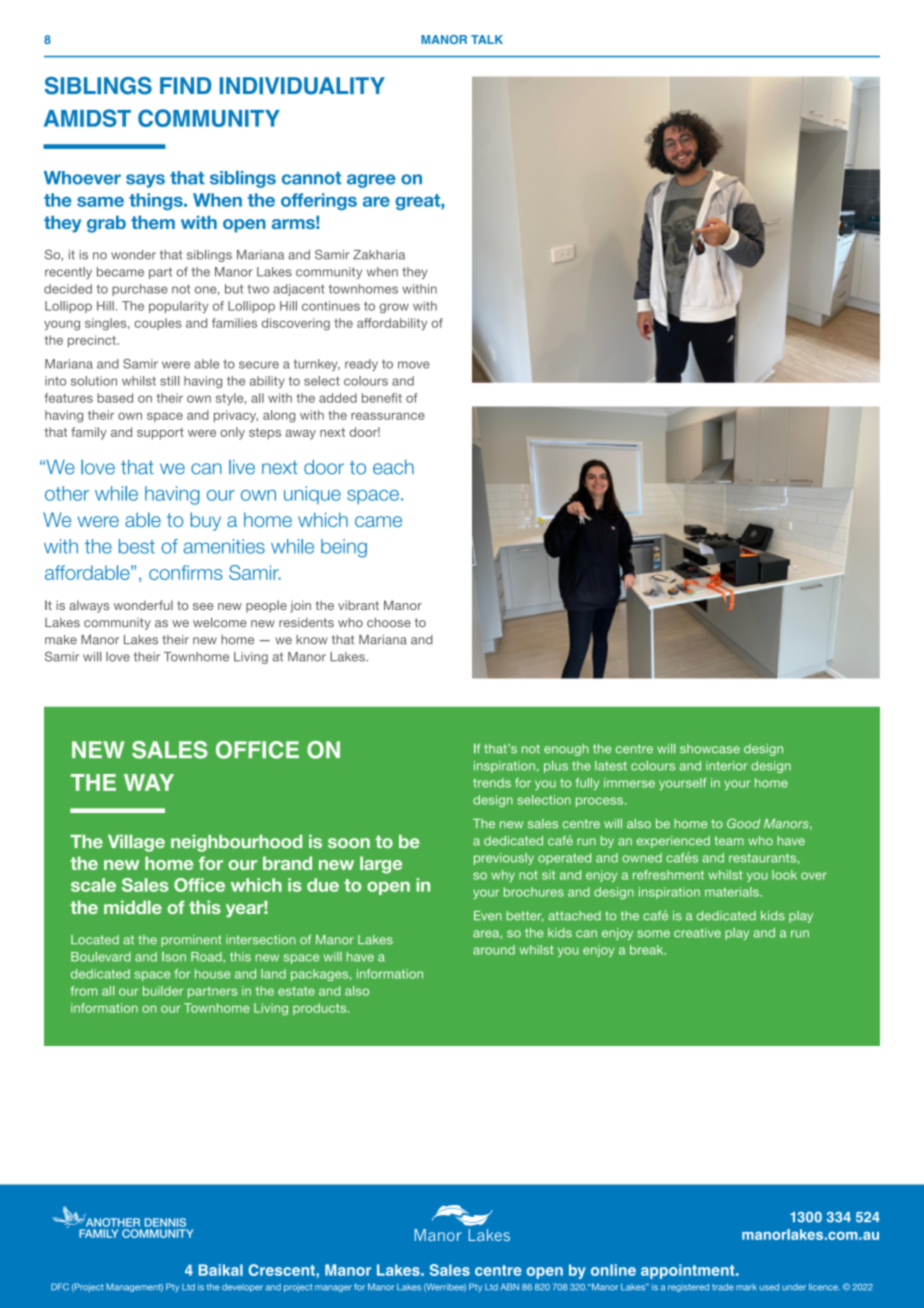 This screenshot has height=1308, width=924. What do you see at coordinates (186, 85) in the screenshot?
I see `FIND` at bounding box center [186, 85].
